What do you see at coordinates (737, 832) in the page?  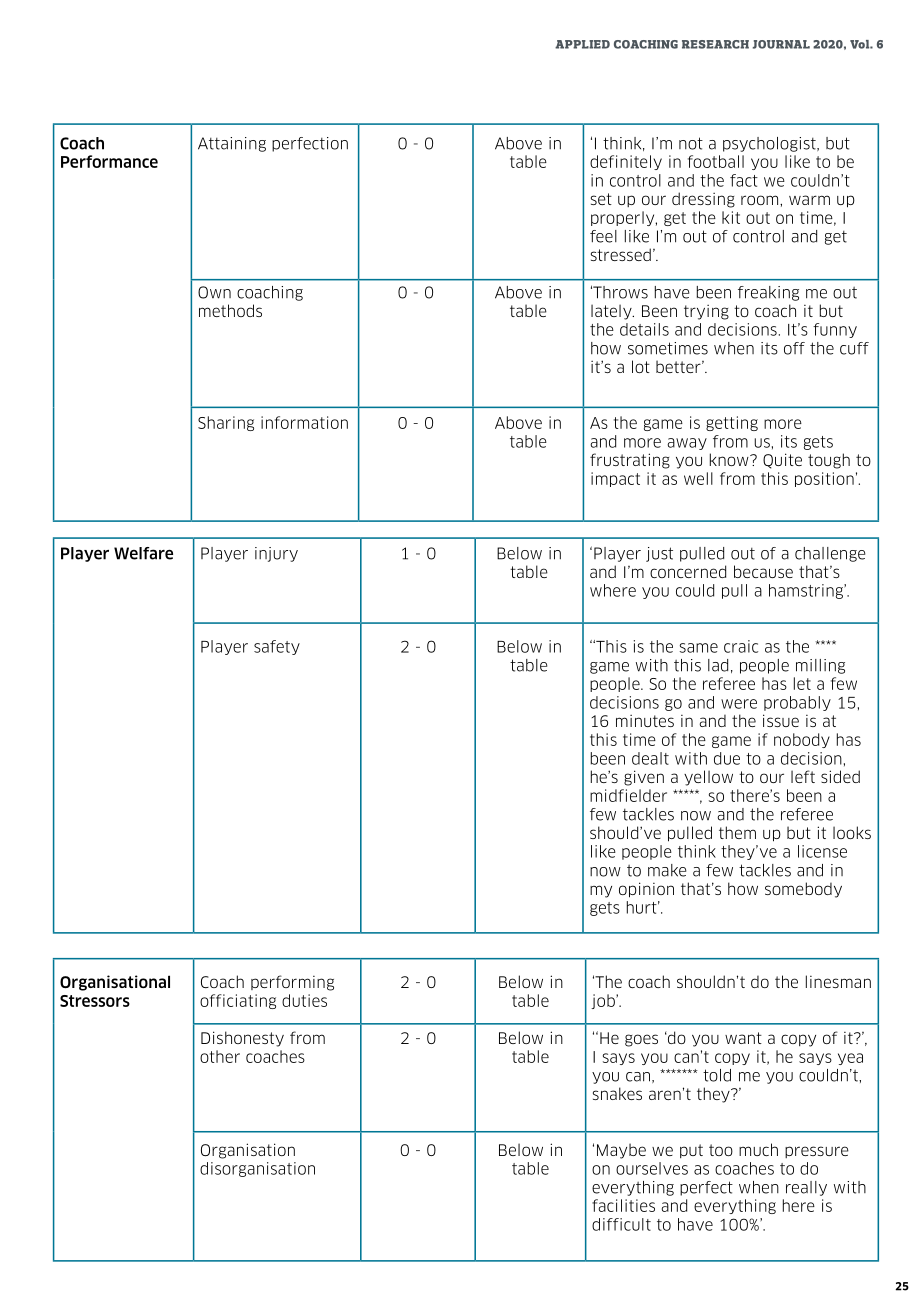 I see `them` at bounding box center [737, 832].
